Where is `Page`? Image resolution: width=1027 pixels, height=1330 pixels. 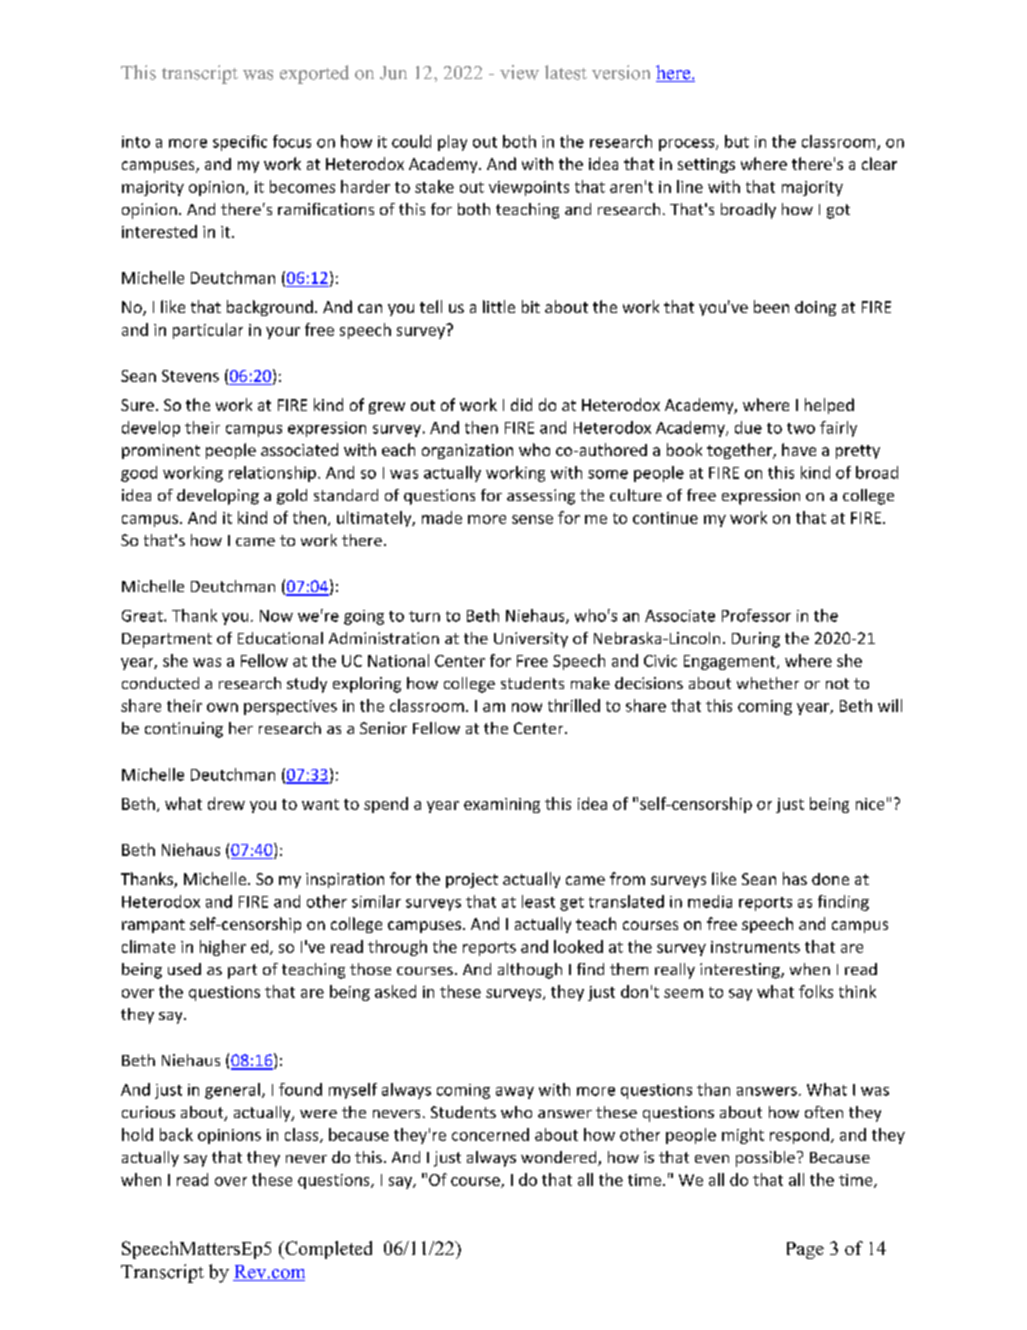 Page is located at coordinates (805, 1250).
